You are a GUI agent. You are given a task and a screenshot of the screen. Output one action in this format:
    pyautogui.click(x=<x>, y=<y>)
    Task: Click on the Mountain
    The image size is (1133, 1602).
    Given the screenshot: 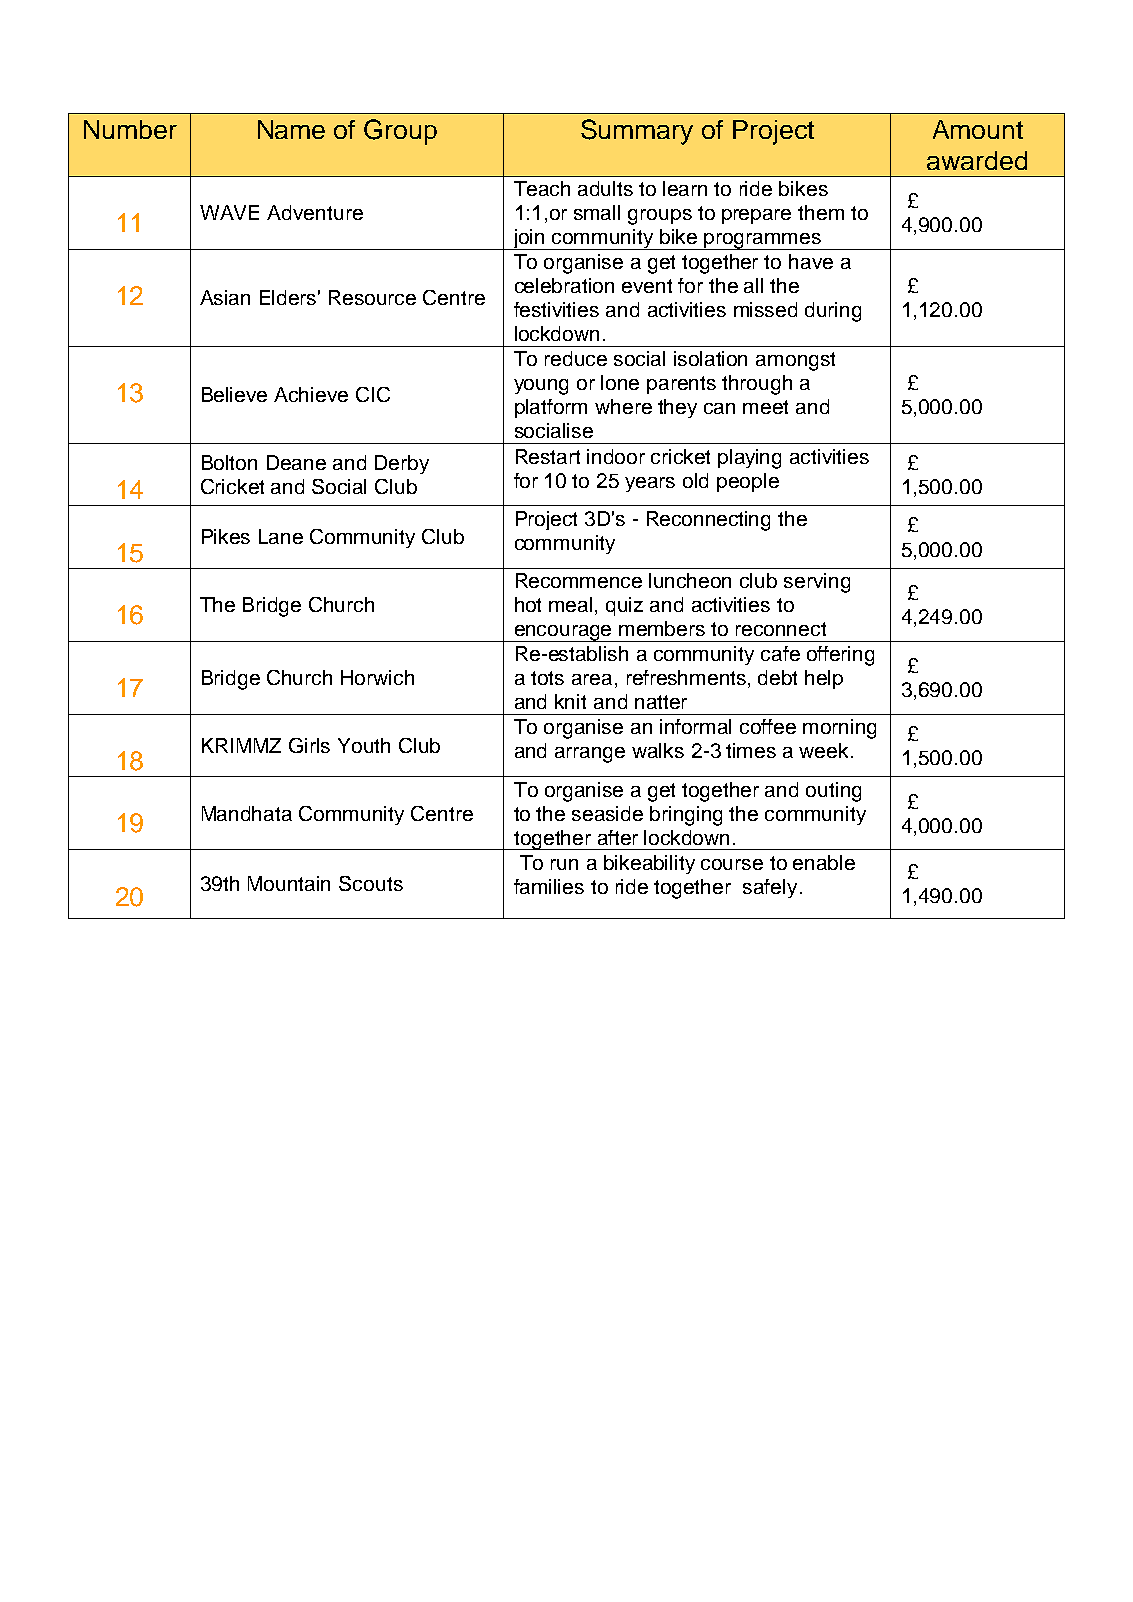 What is the action you would take?
    pyautogui.click(x=289, y=883)
